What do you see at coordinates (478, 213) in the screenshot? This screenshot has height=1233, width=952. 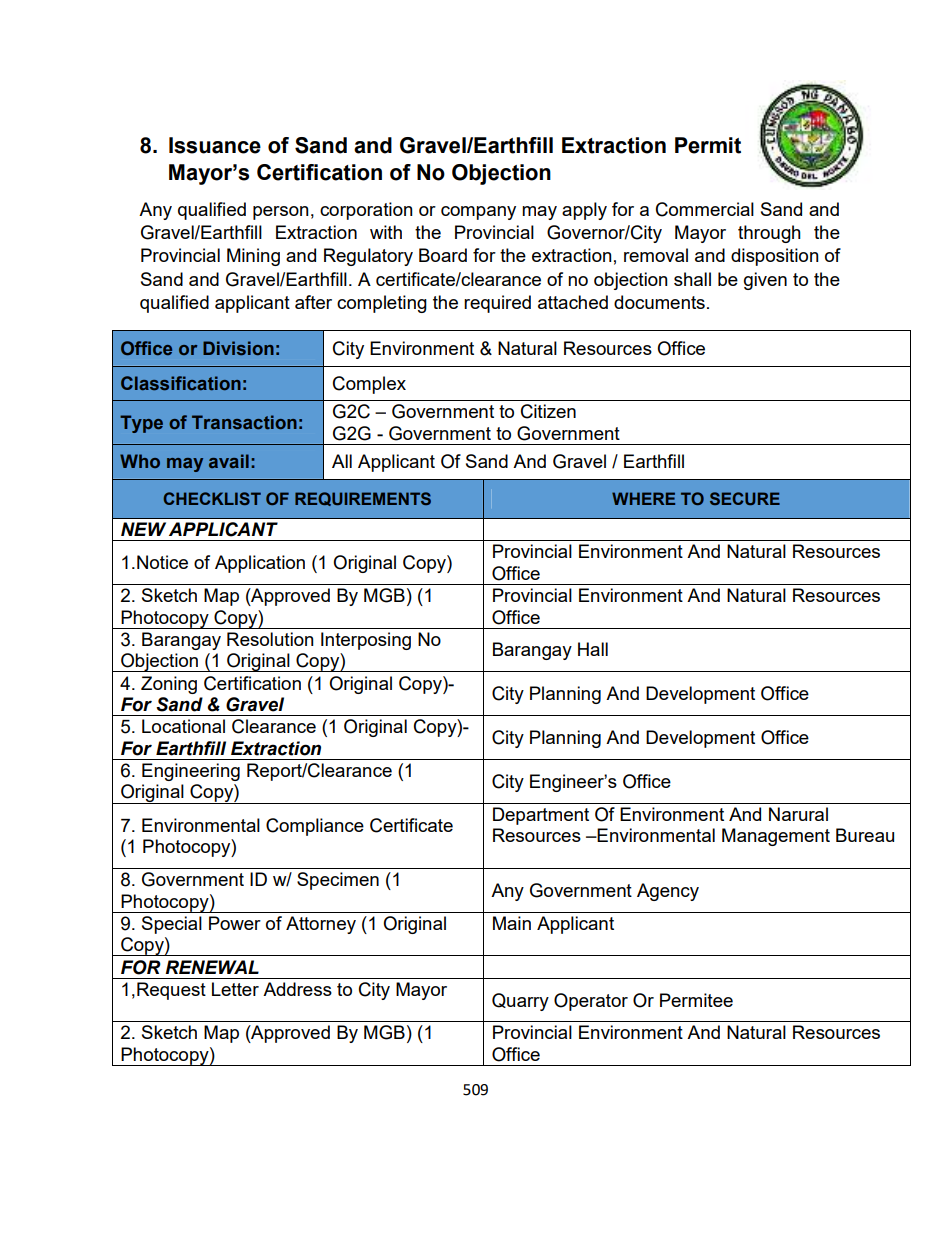 I see `company` at bounding box center [478, 213].
